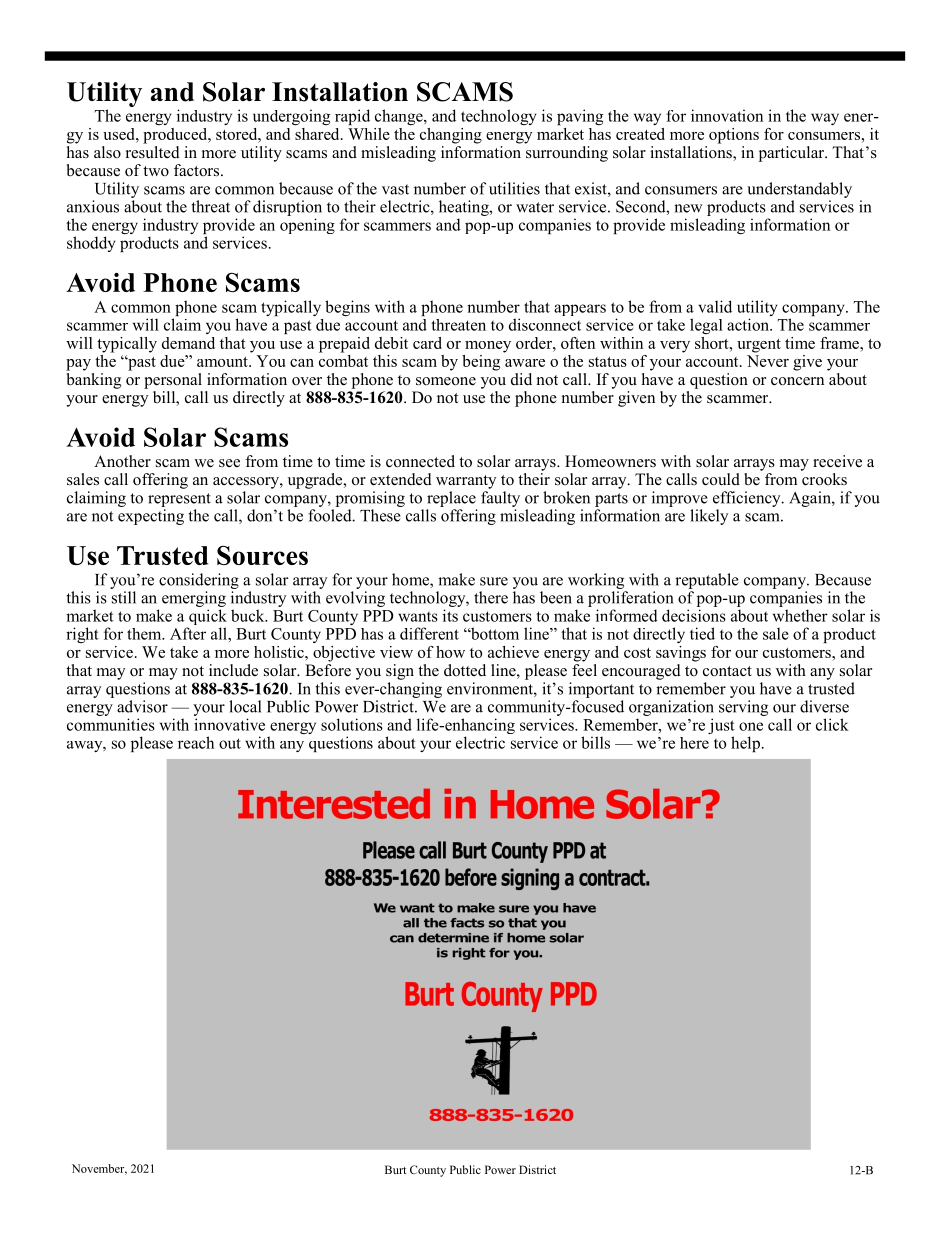  I want to click on options, so click(734, 136).
